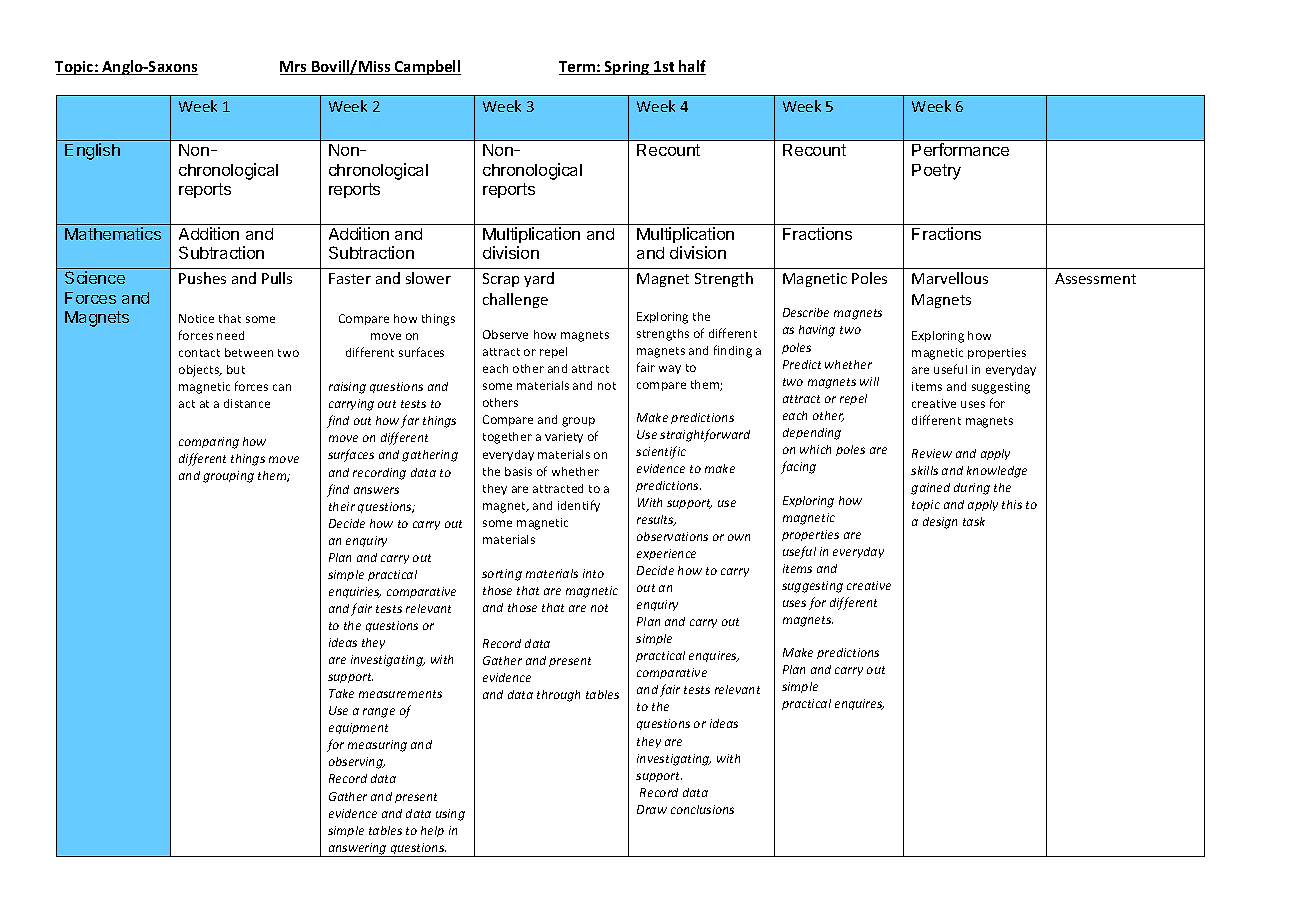 This screenshot has width=1308, height=924. What do you see at coordinates (627, 68) in the screenshot?
I see `Spring` at bounding box center [627, 68].
